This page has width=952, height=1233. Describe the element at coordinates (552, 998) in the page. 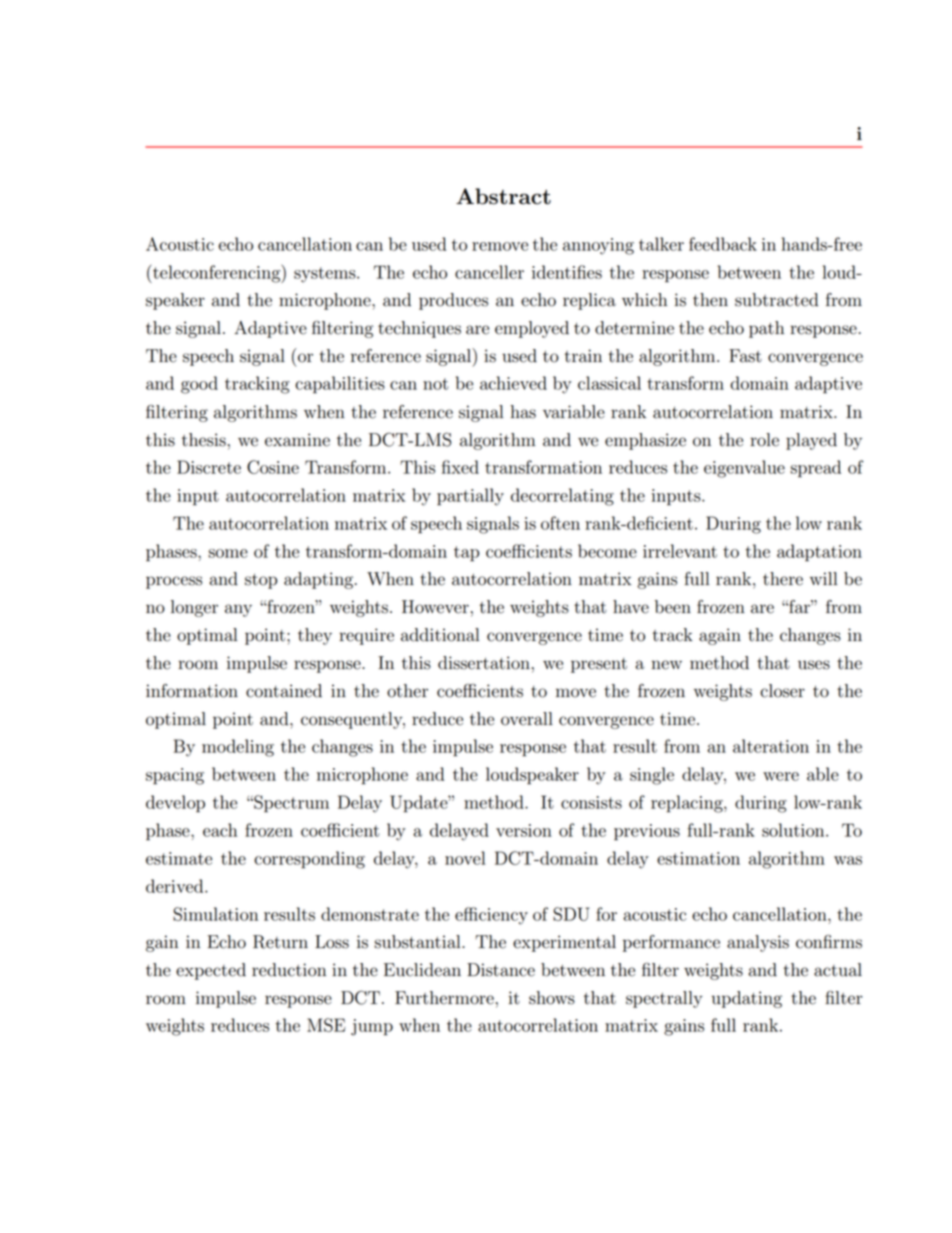

I see `shows` at that location.
